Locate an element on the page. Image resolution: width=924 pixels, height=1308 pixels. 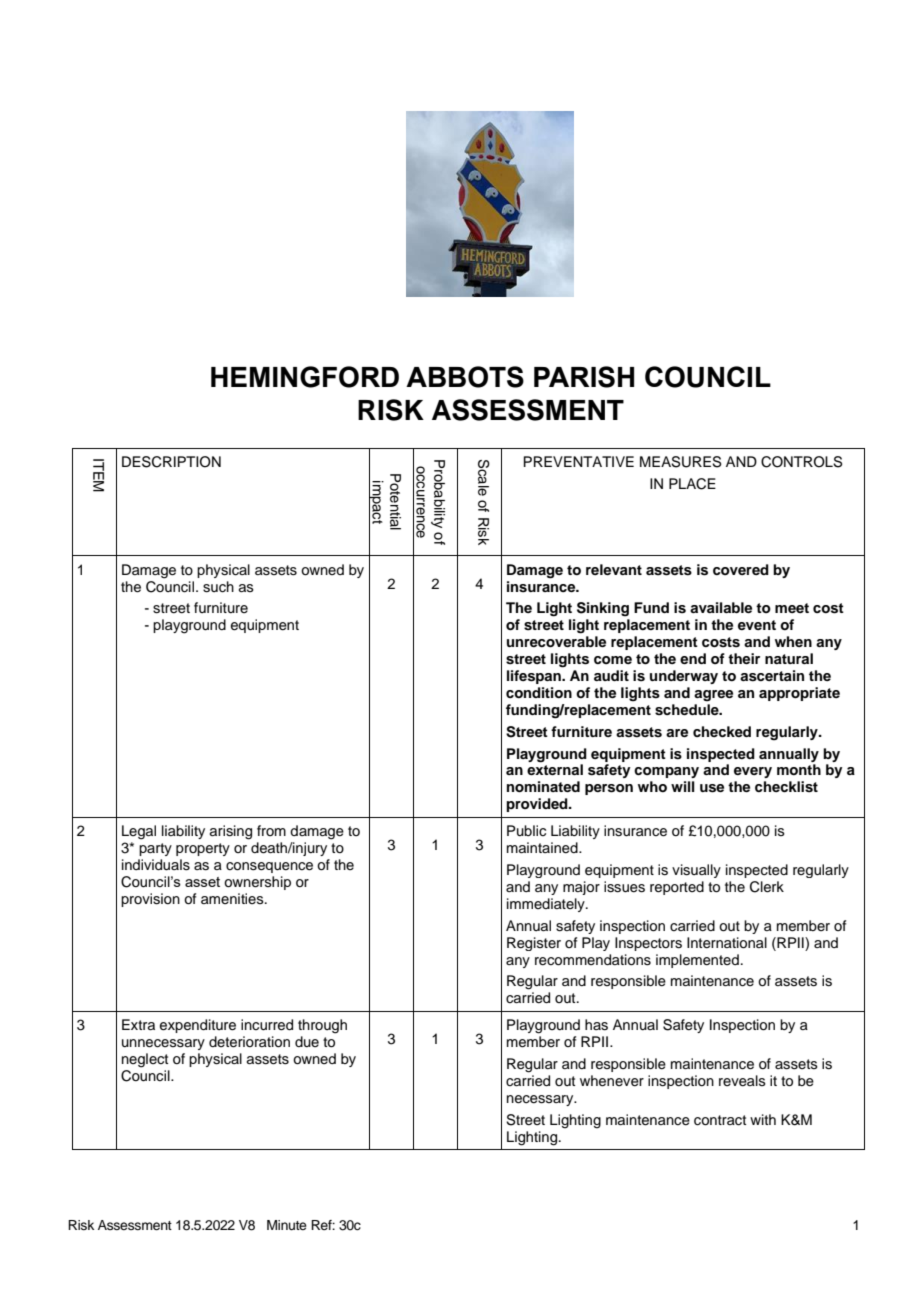
arising is located at coordinates (231, 832).
